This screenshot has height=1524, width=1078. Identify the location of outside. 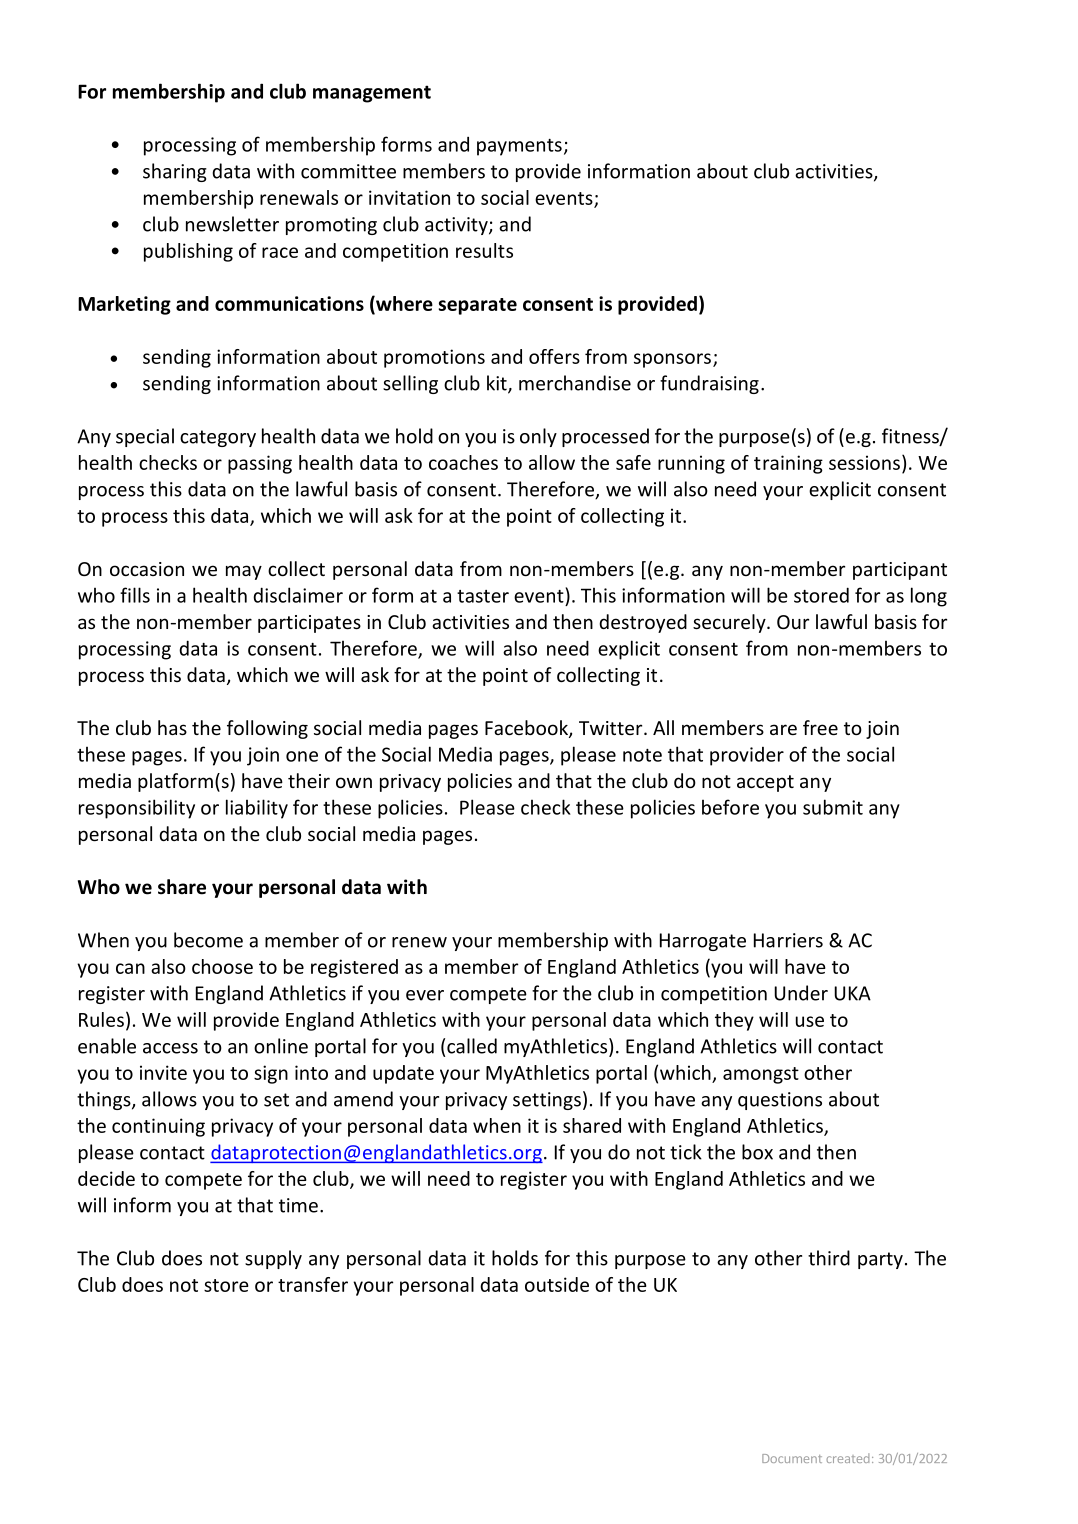
(557, 1284).
